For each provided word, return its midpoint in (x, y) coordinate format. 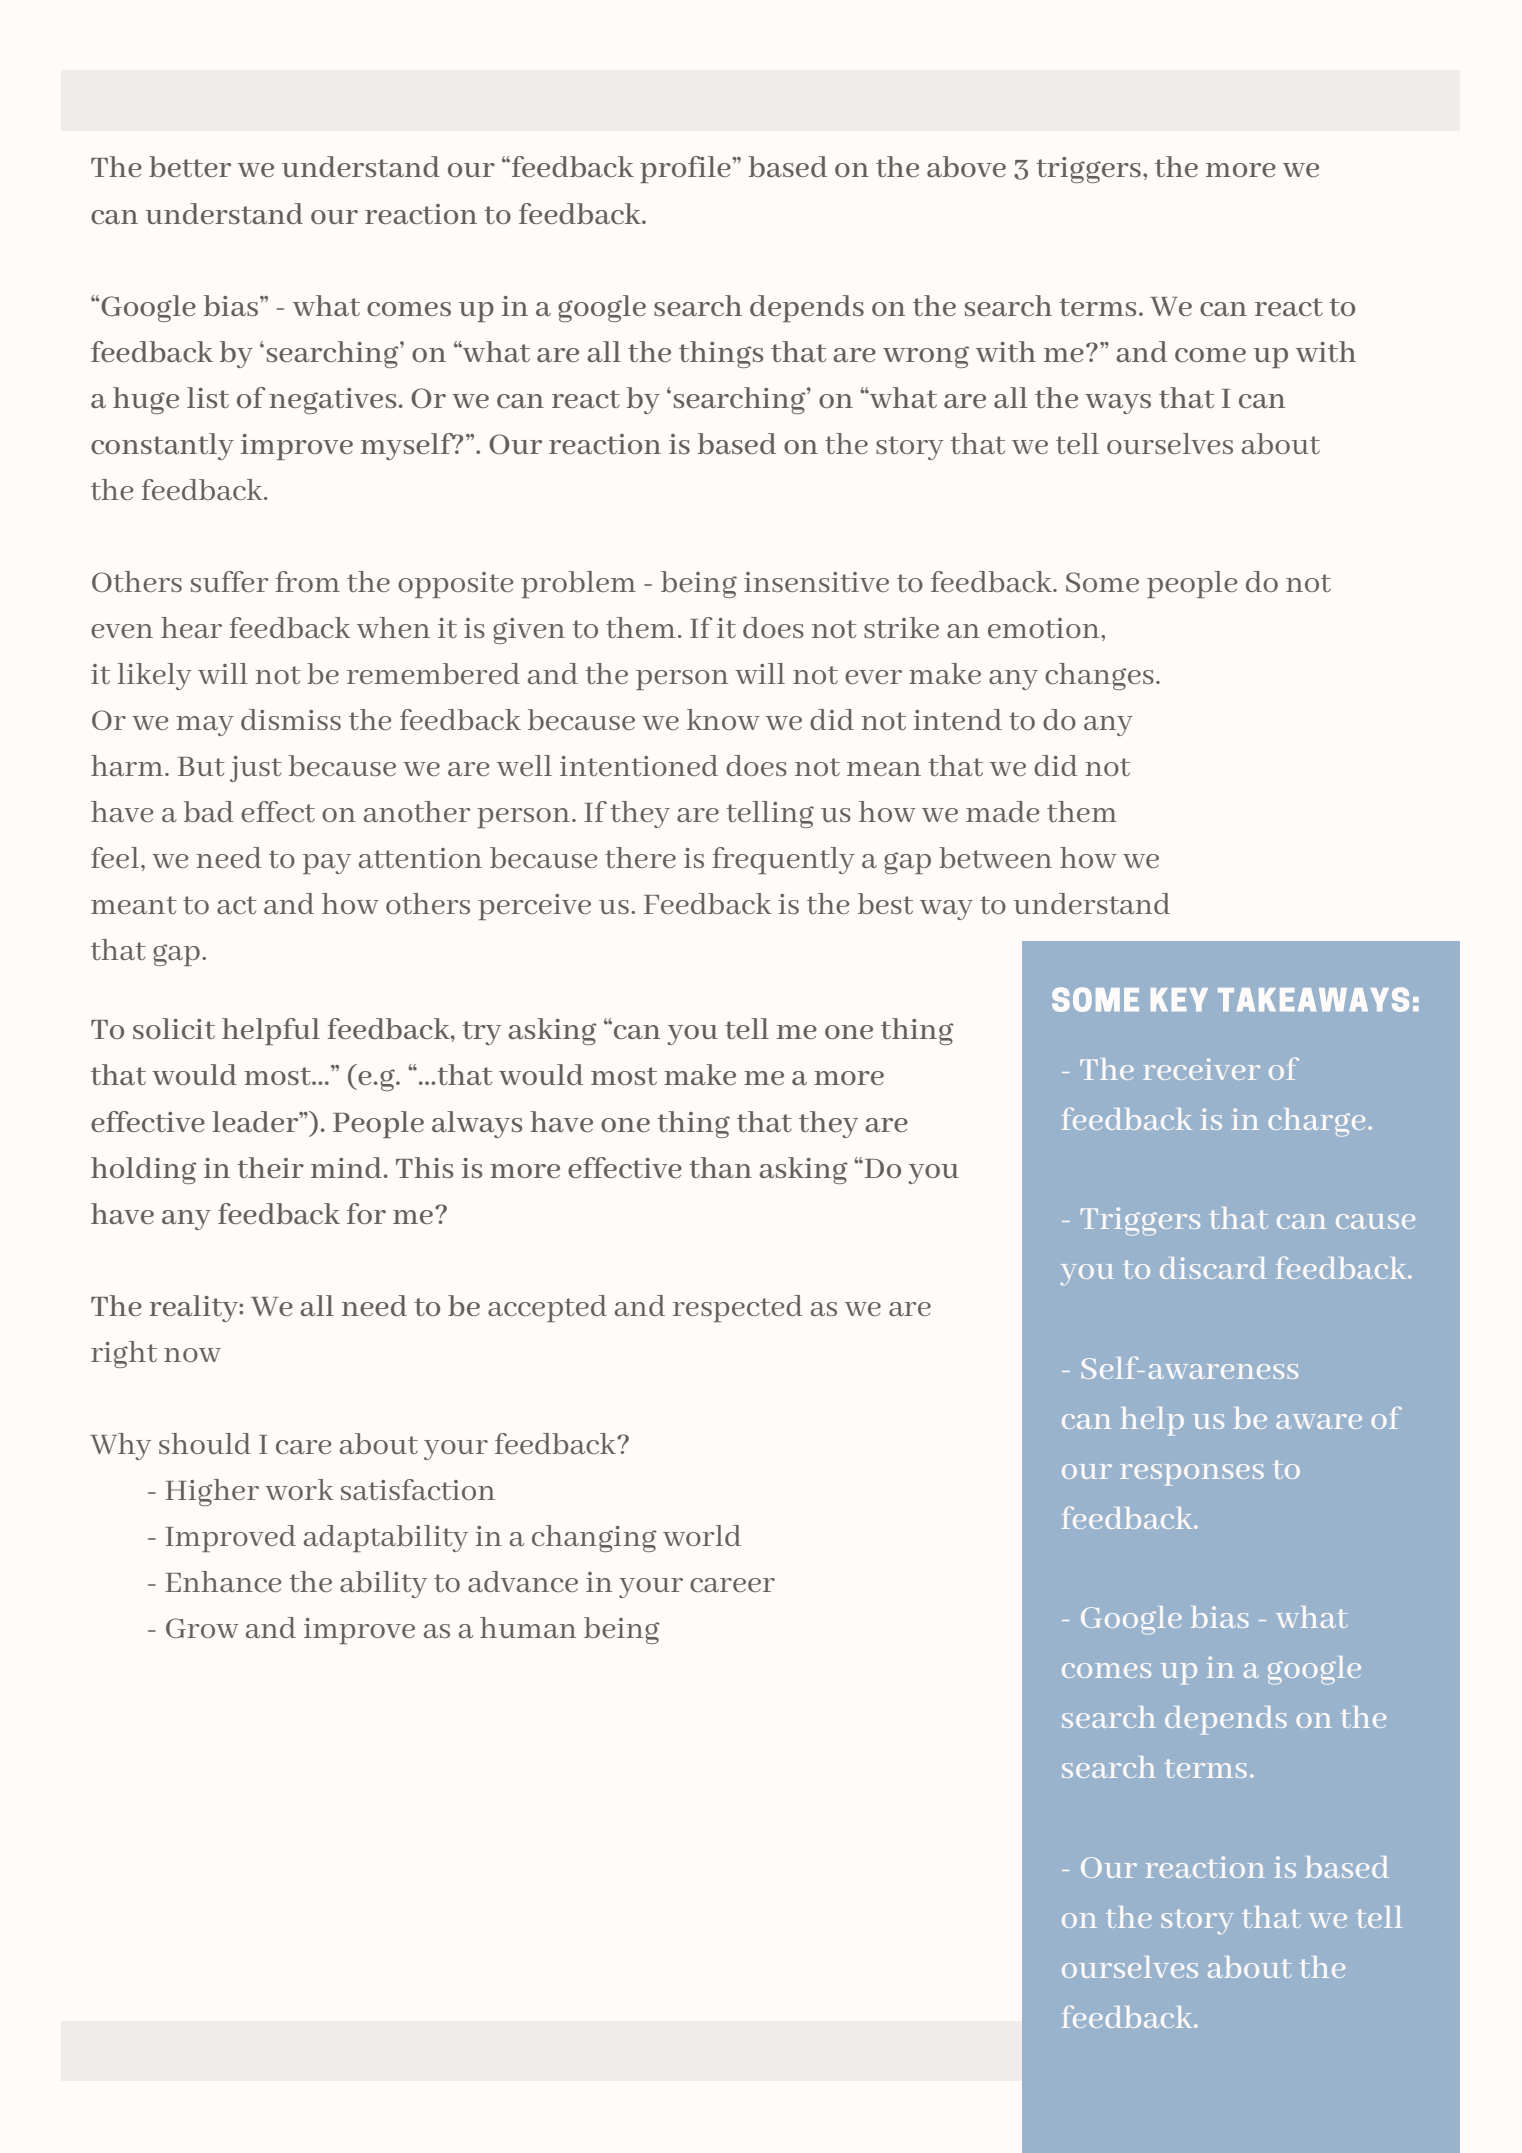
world (702, 1535)
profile (686, 169)
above (966, 166)
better (190, 166)
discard (1213, 1268)
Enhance (223, 1581)
